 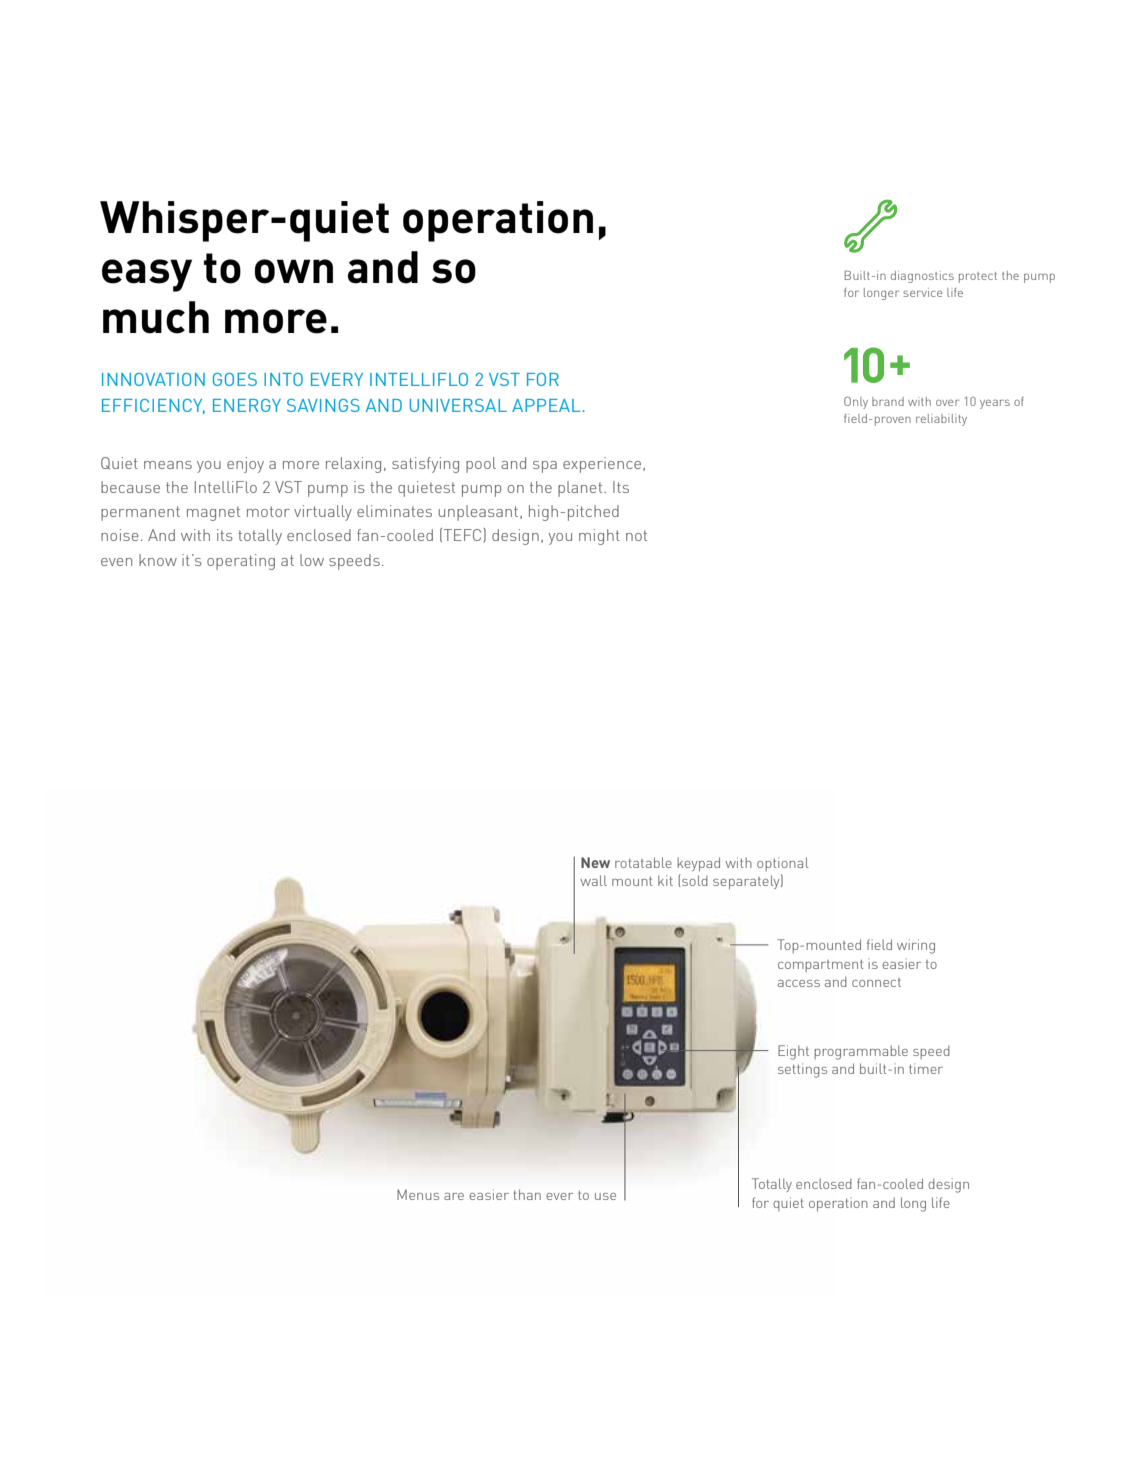 I want to click on APPEAL, so click(x=547, y=405).
